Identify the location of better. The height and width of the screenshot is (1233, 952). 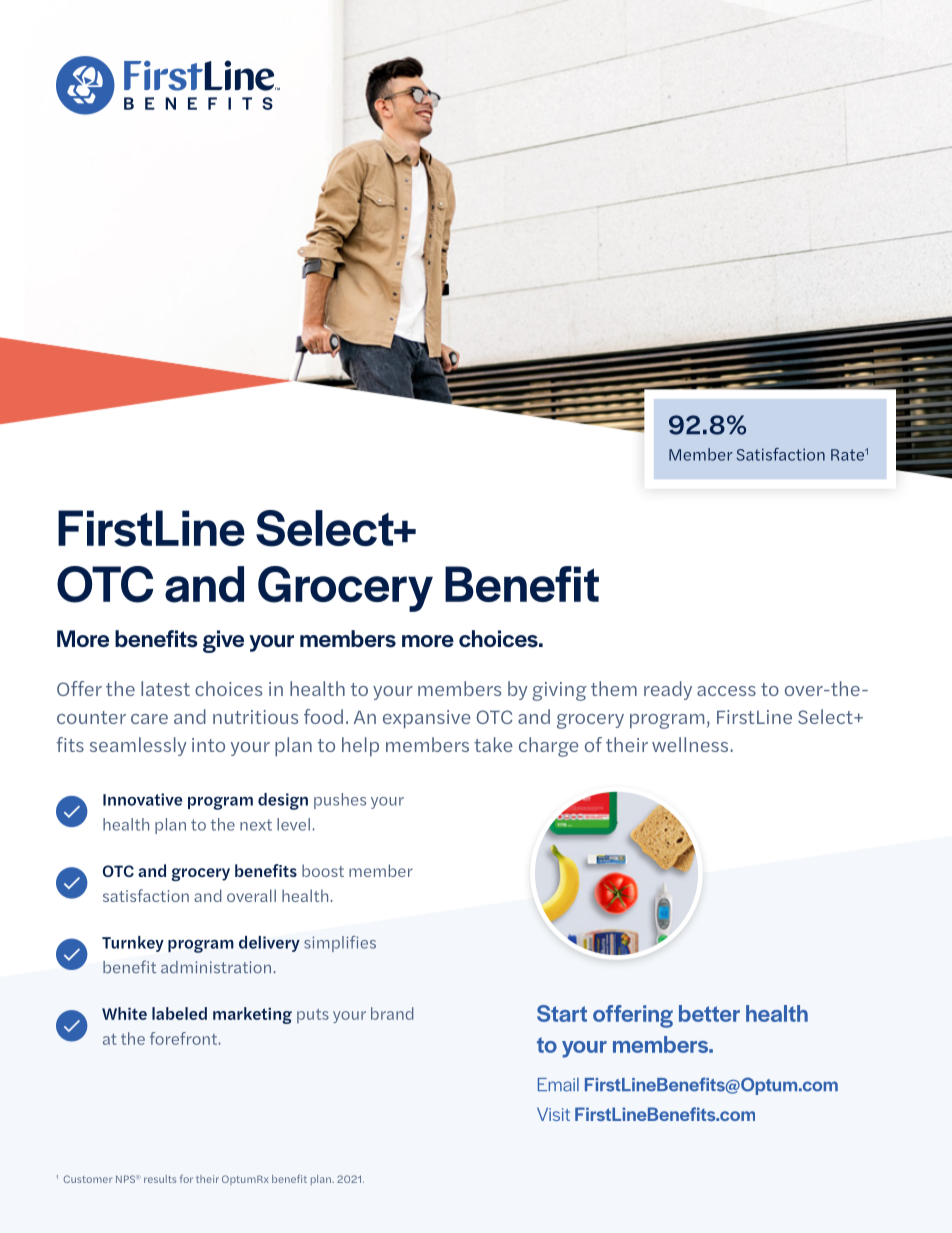
(709, 1013).
